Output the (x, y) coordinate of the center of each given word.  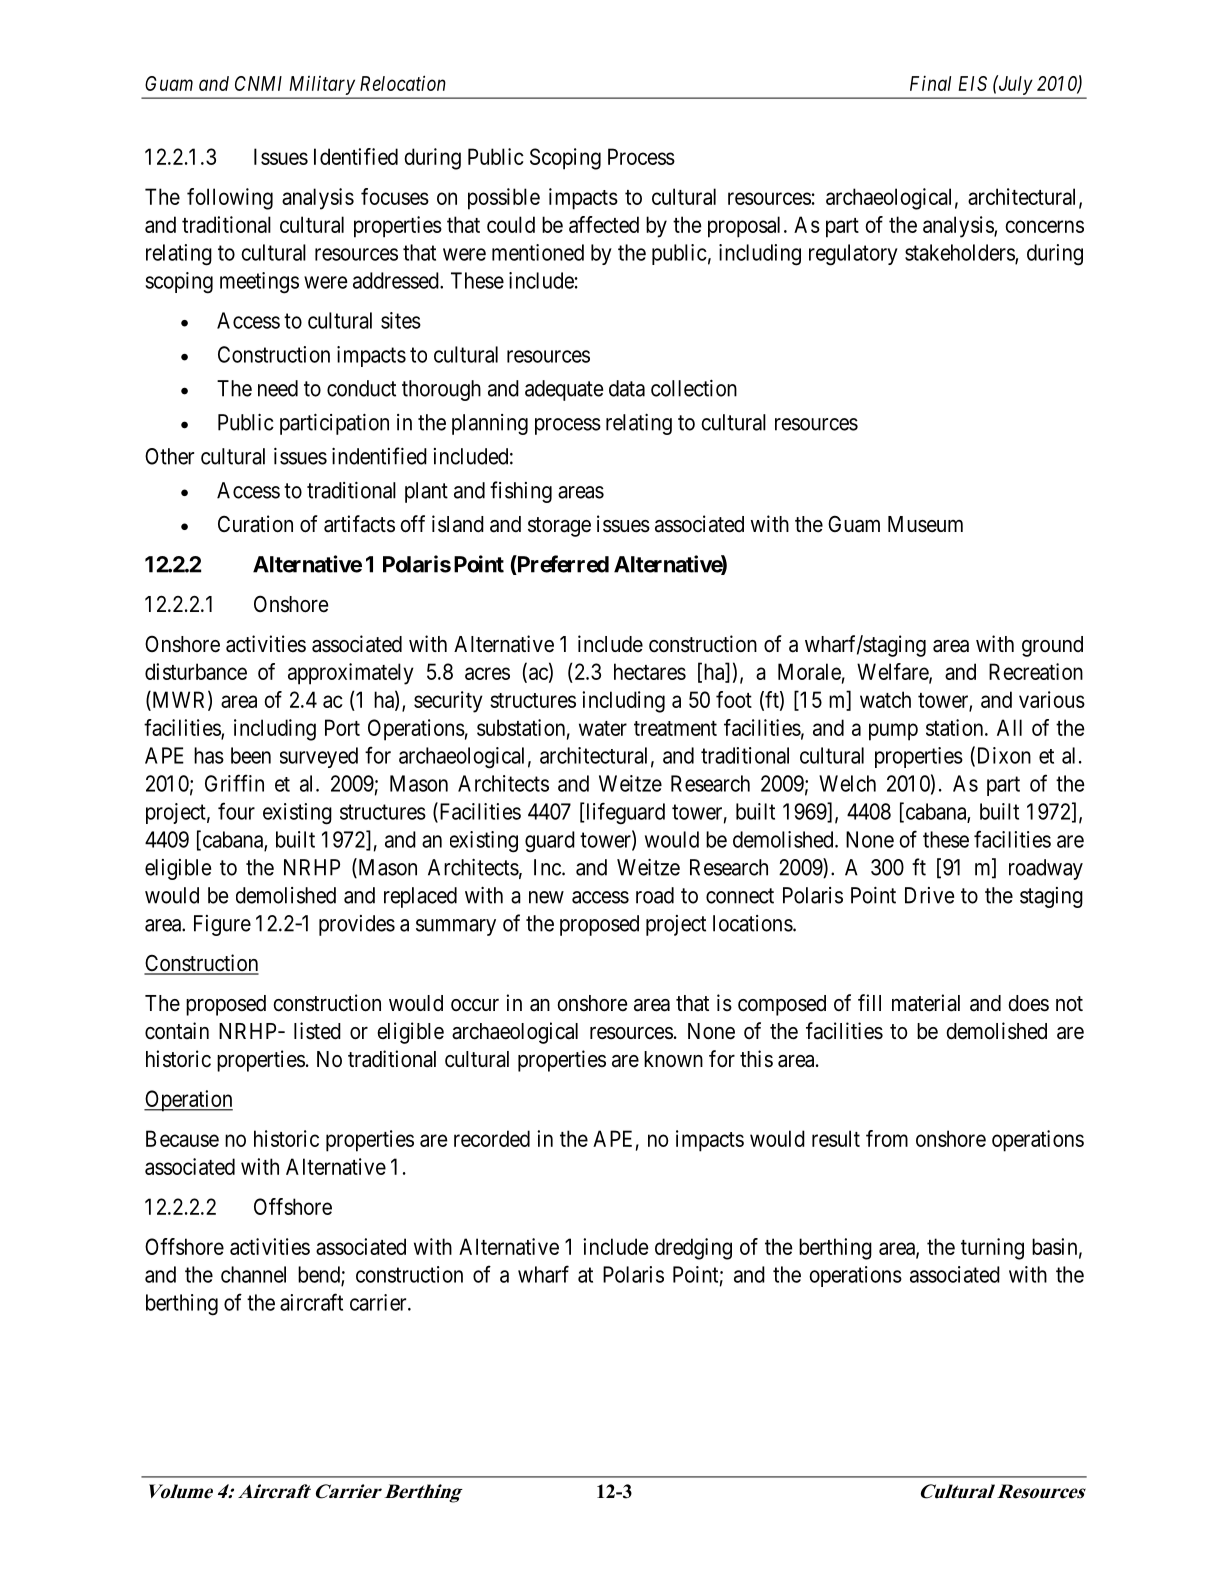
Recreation (1036, 671)
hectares (650, 671)
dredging (693, 1249)
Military (322, 85)
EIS (973, 83)
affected (604, 224)
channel (253, 1274)
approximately (351, 674)
